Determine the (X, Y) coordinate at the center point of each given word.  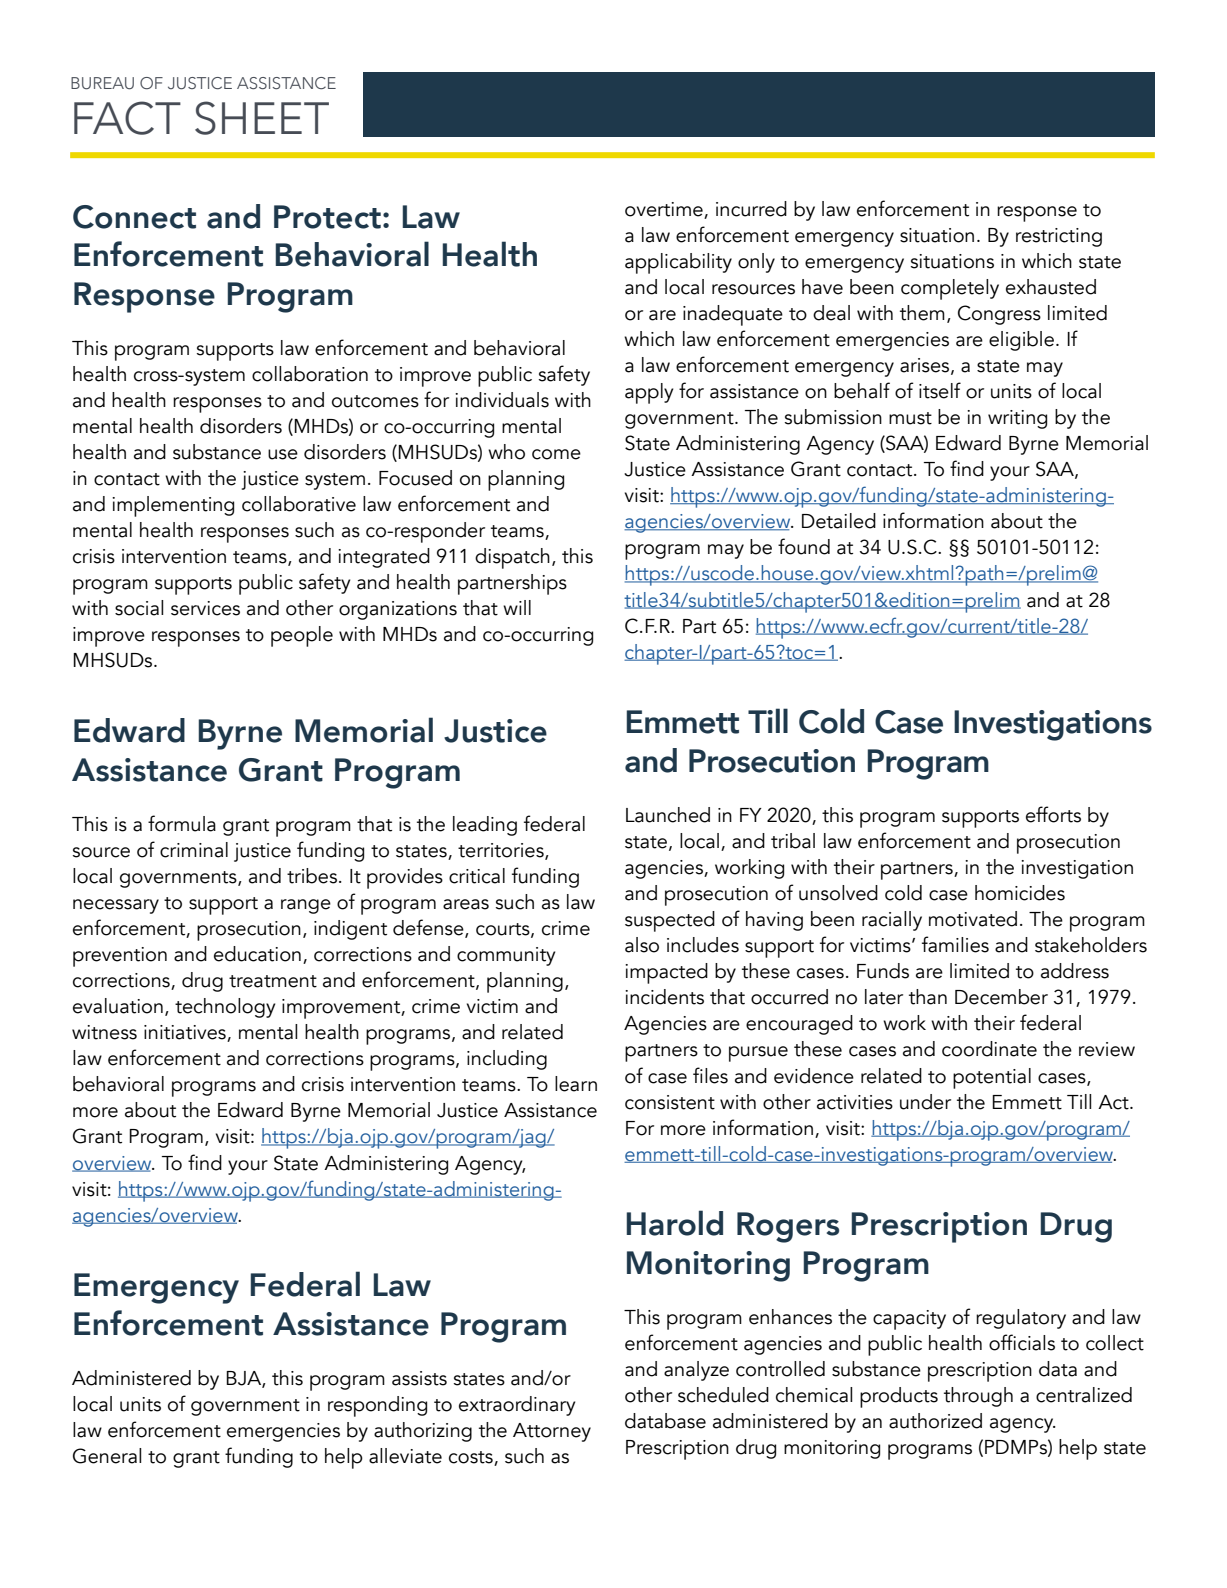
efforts (1053, 814)
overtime (664, 209)
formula (182, 823)
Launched (668, 815)
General (107, 1456)
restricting (1059, 237)
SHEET (262, 118)
